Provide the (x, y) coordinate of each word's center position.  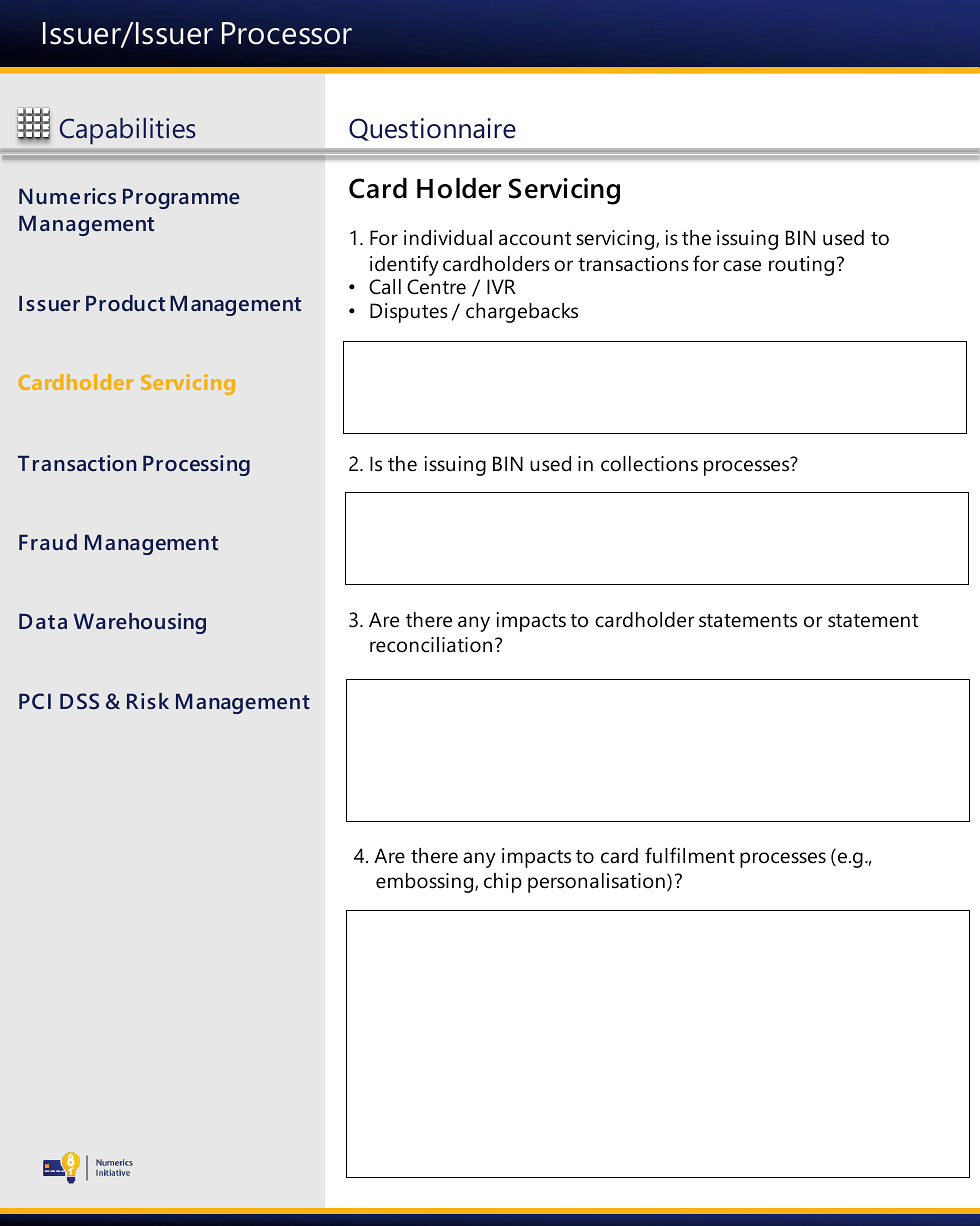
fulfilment (690, 855)
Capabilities (127, 131)
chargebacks (522, 313)
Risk (148, 701)
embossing (426, 883)
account (535, 239)
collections (649, 464)
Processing (196, 465)
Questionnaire (432, 129)
